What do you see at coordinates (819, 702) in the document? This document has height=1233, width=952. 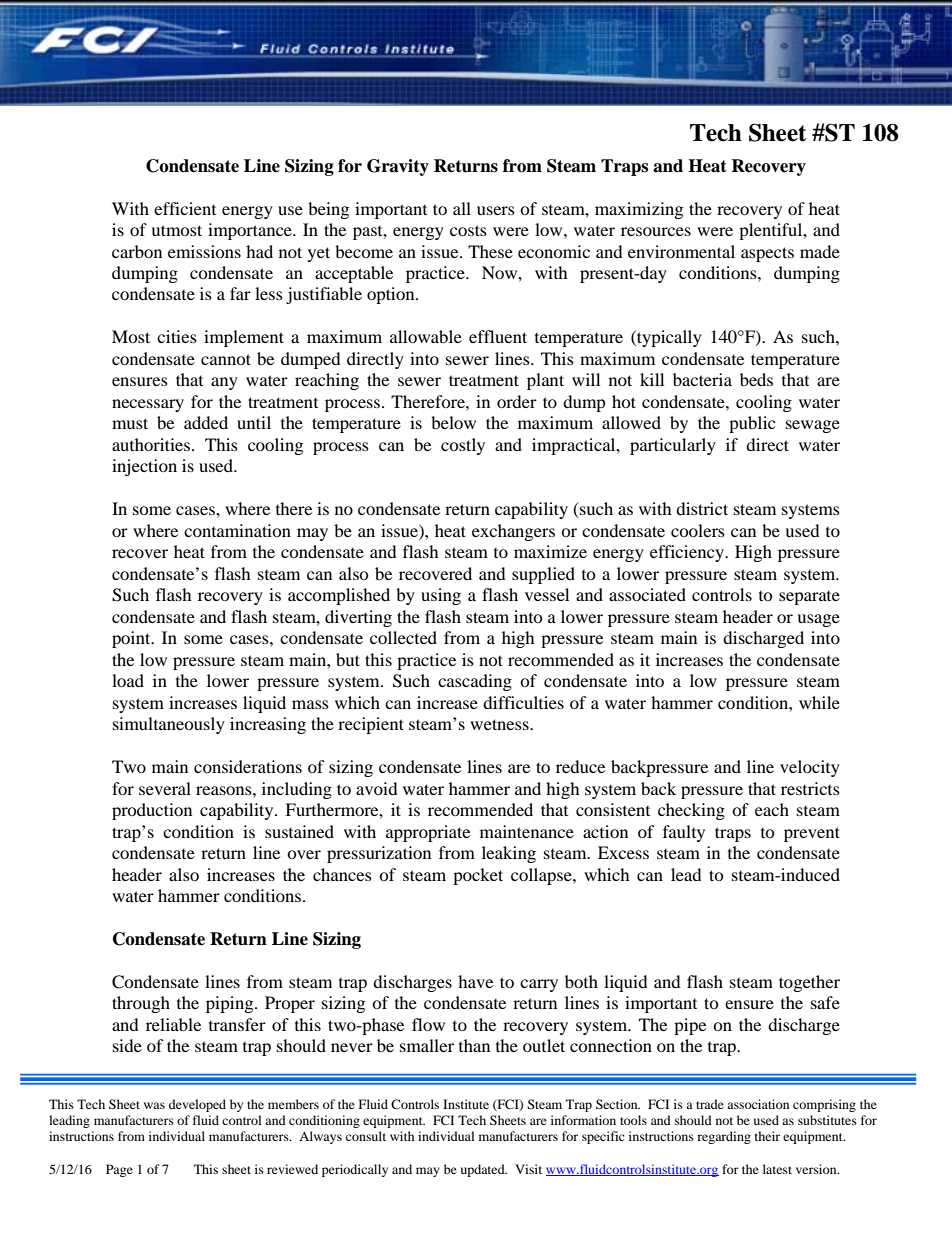 I see `while` at bounding box center [819, 702].
